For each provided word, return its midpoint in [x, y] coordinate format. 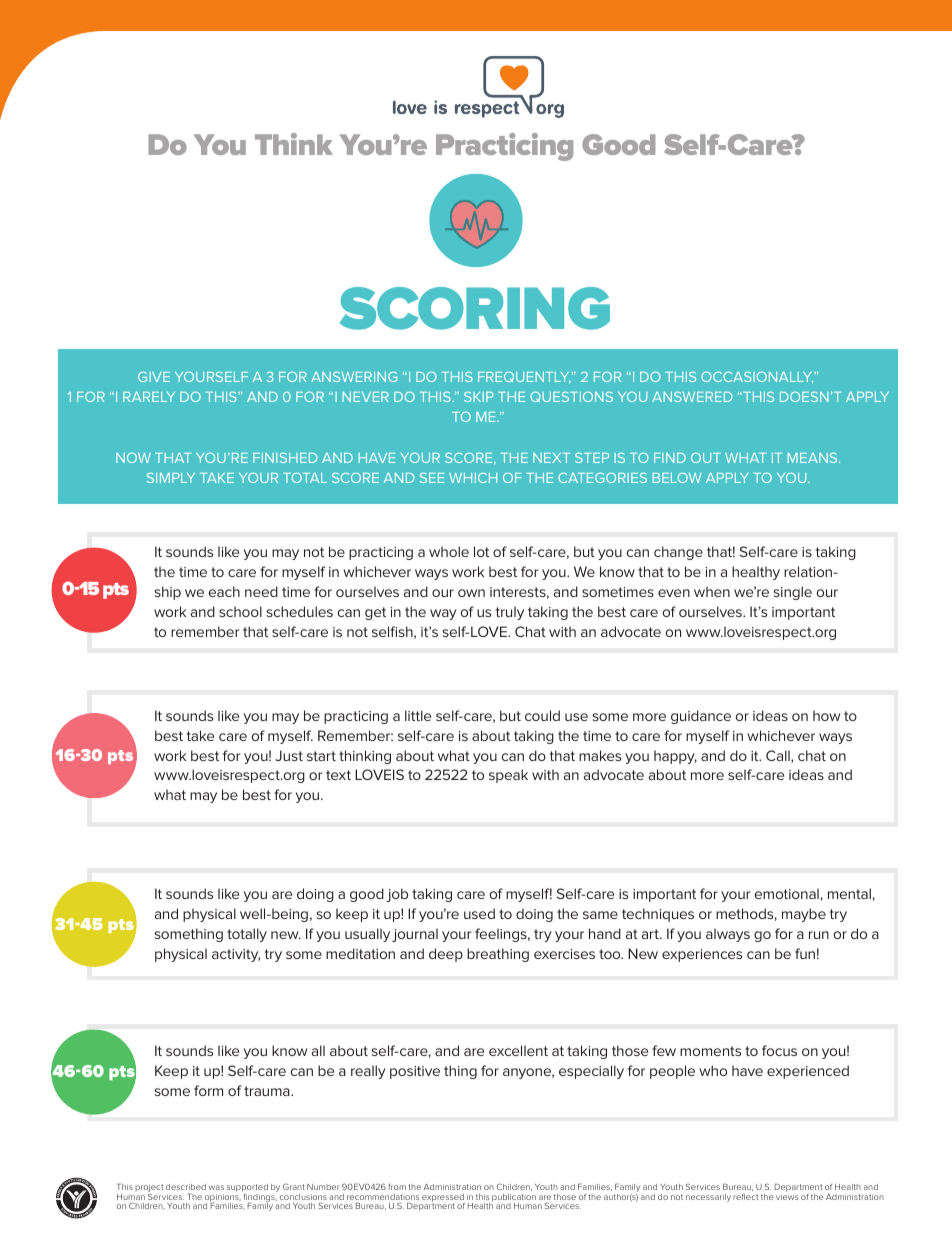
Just [289, 755]
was [216, 1187]
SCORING [475, 308]
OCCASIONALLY [758, 377]
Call [779, 756]
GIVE [154, 377]
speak [508, 776]
